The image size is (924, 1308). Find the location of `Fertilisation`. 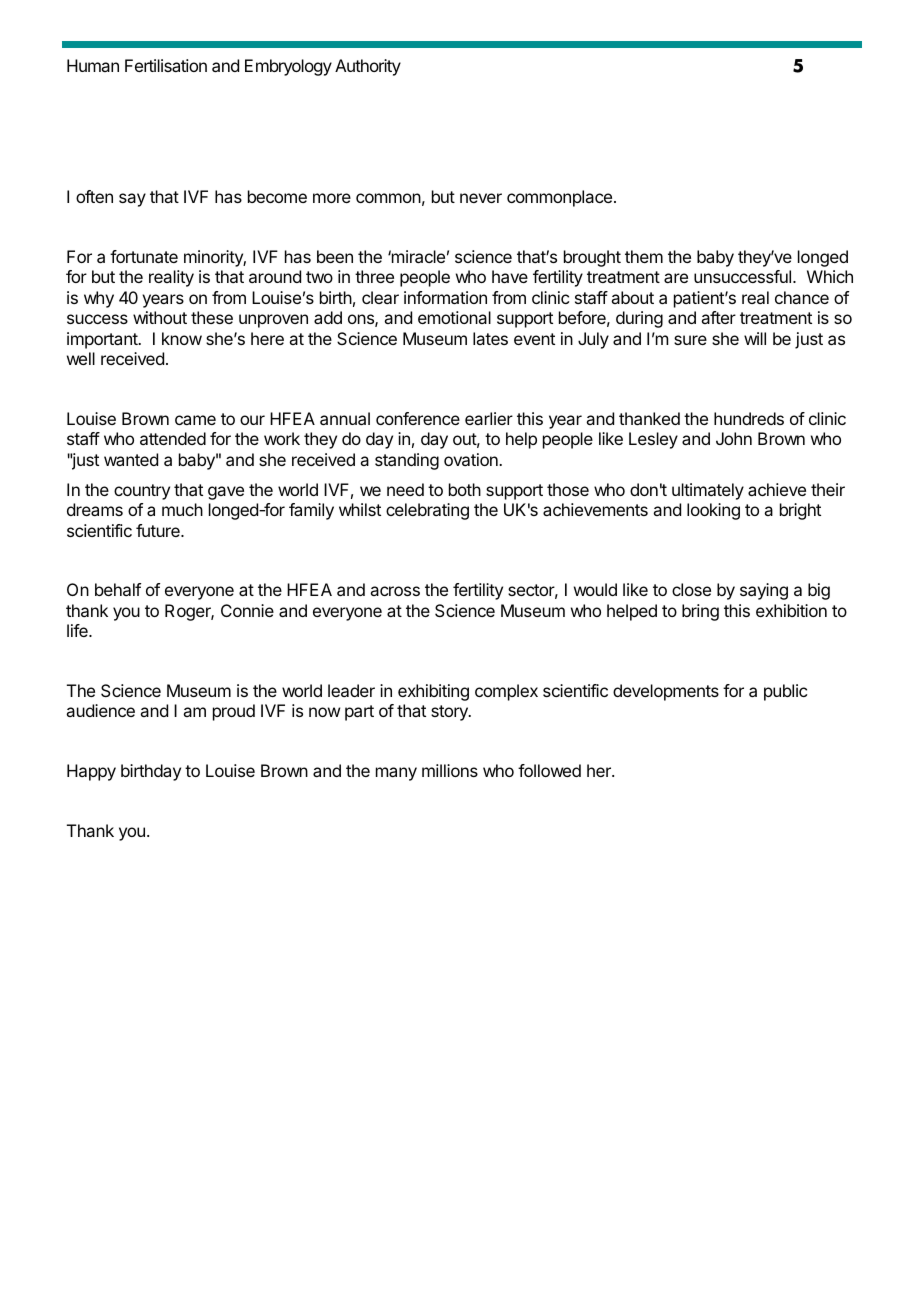

Fertilisation is located at coordinates (166, 65).
